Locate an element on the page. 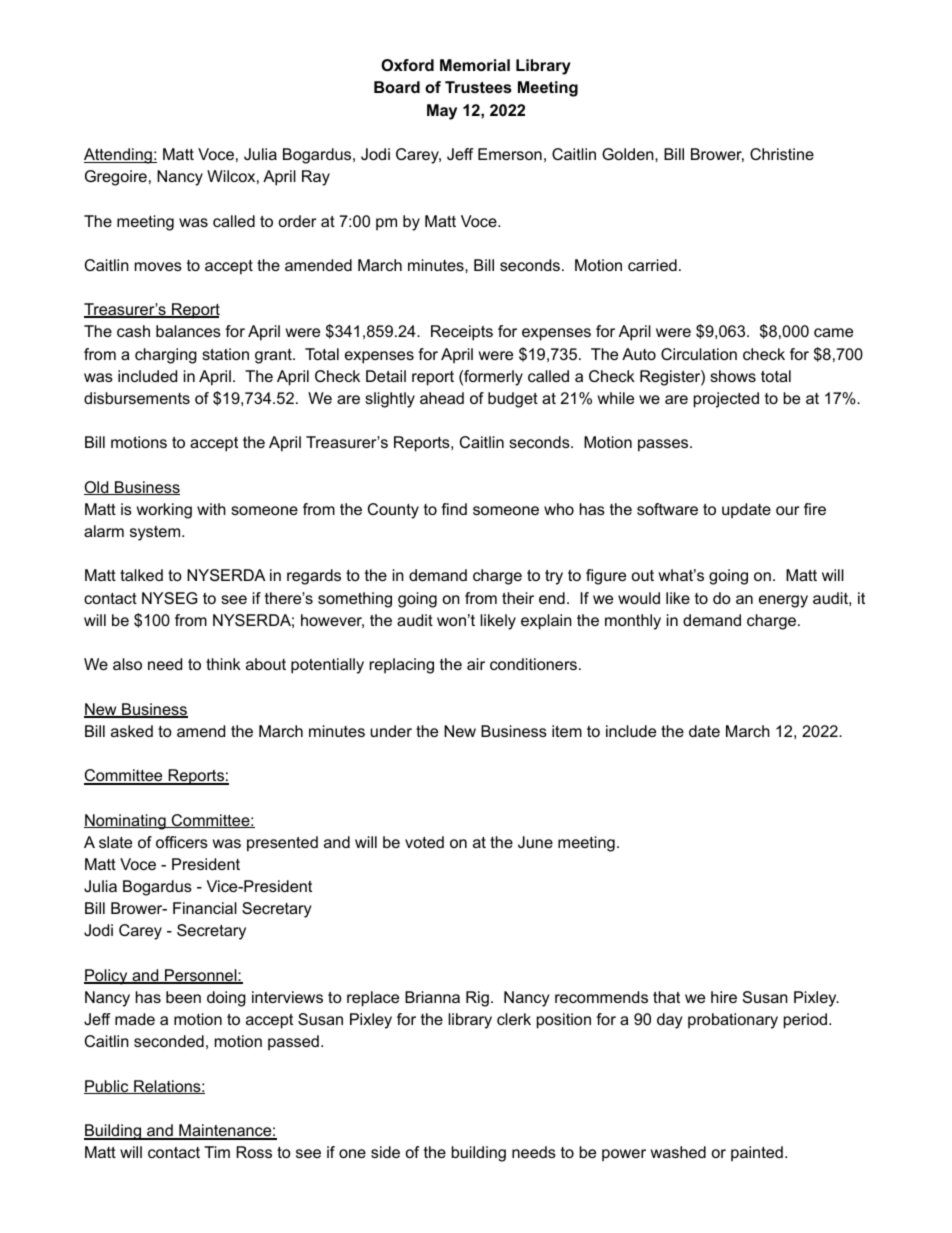  Tim is located at coordinates (217, 1152).
